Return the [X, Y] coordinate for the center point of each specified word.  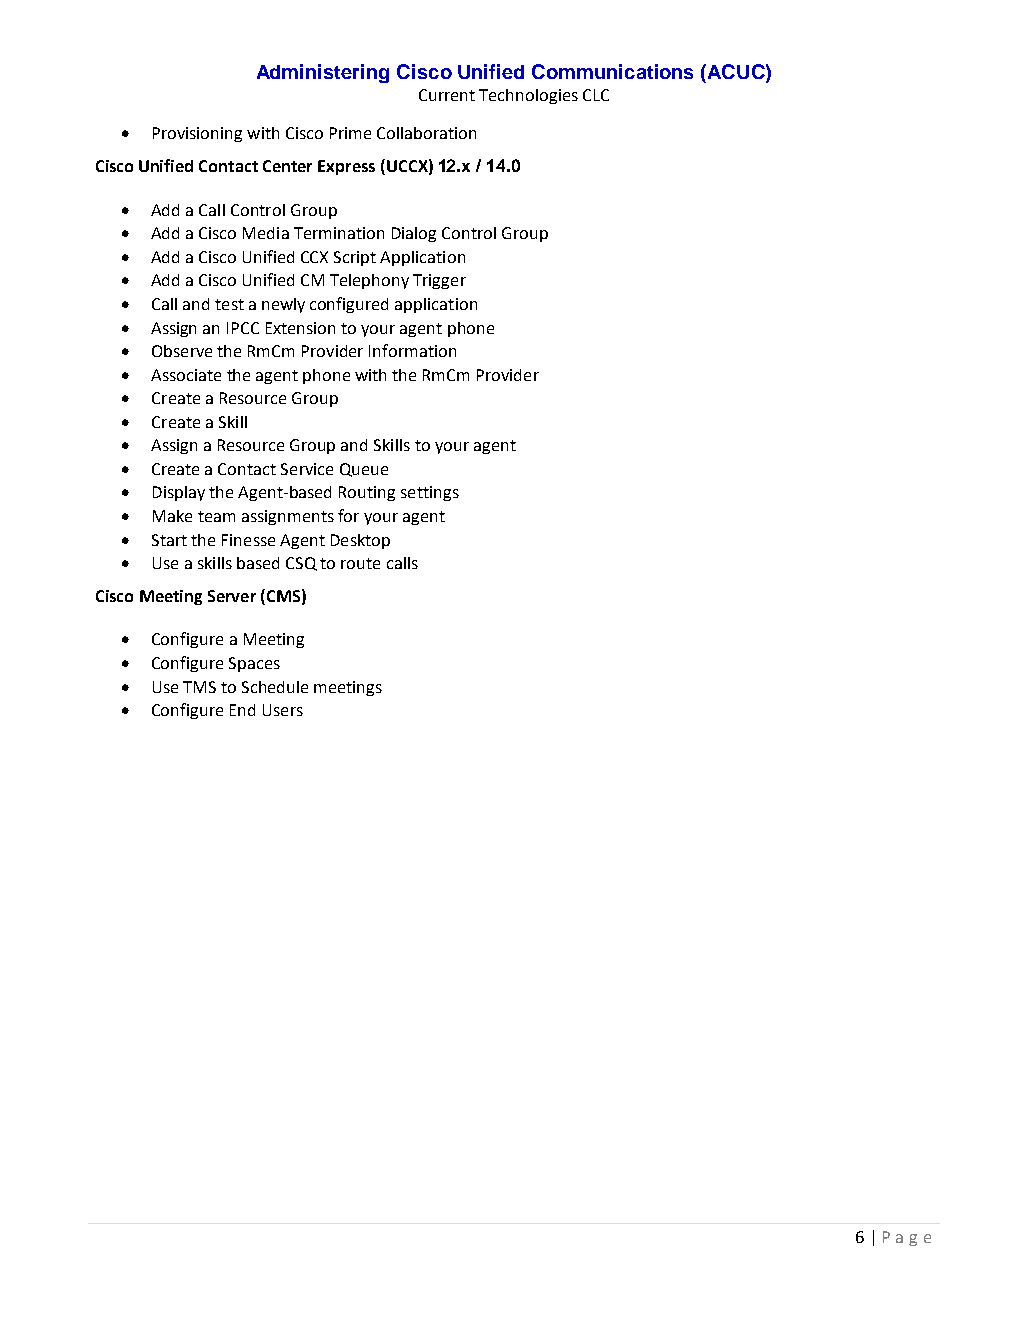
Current [447, 95]
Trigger [439, 281]
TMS [199, 687]
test [229, 304]
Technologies [528, 96]
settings [430, 493]
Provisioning [197, 134]
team [216, 516]
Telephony [369, 281]
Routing [367, 493]
